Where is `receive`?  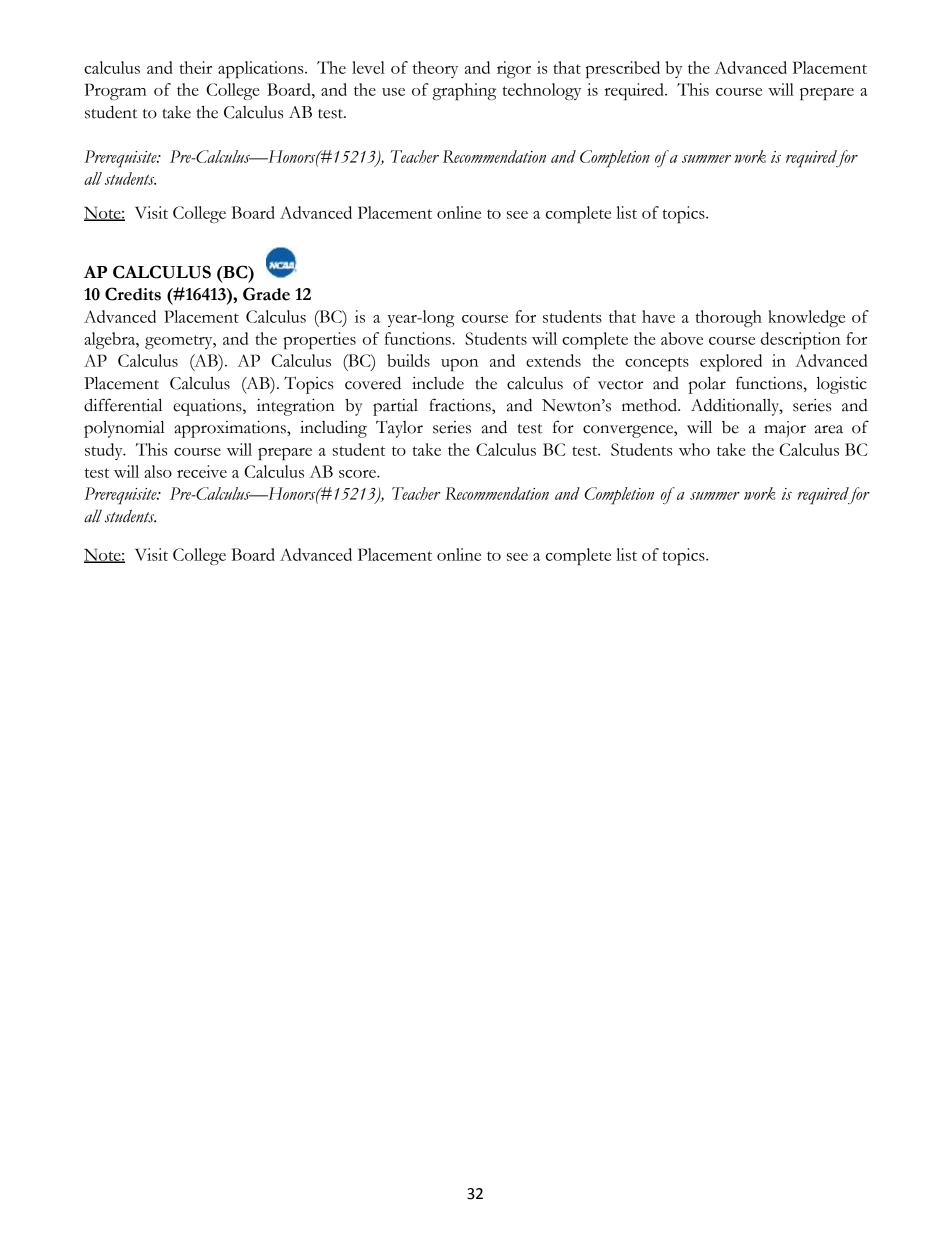
receive is located at coordinates (202, 471).
